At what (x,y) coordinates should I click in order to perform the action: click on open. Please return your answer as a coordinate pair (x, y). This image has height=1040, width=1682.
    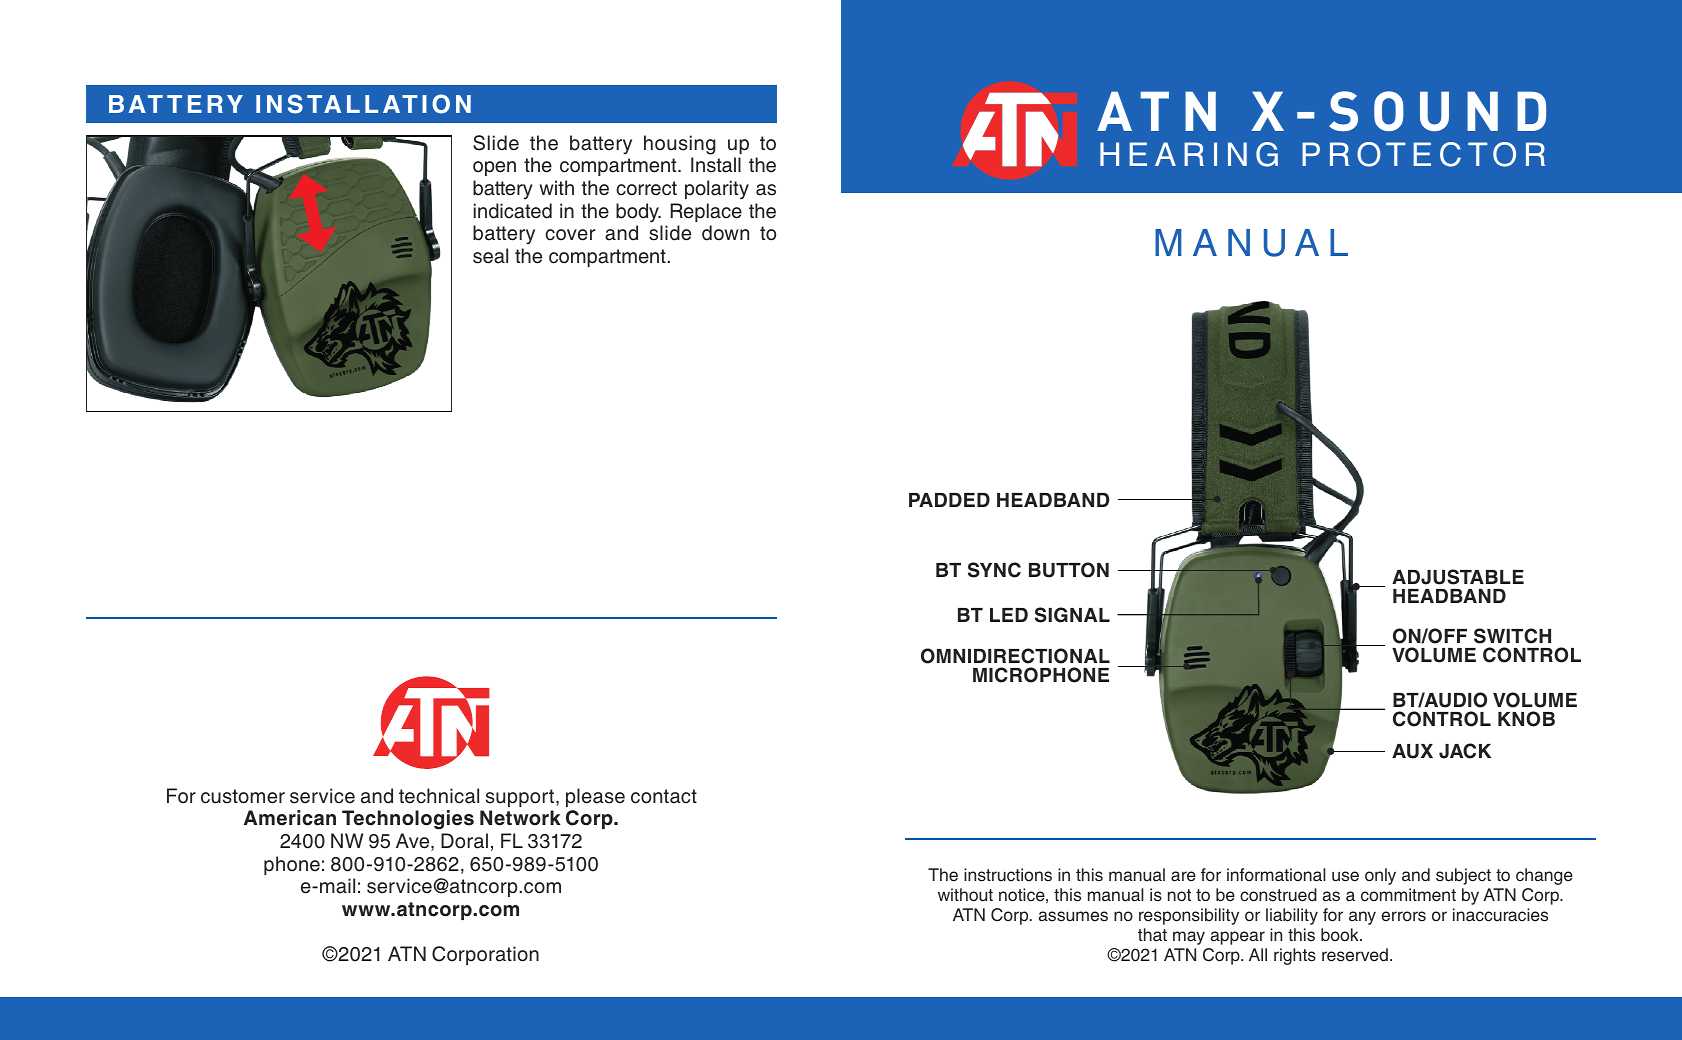
    Looking at the image, I should click on (494, 168).
